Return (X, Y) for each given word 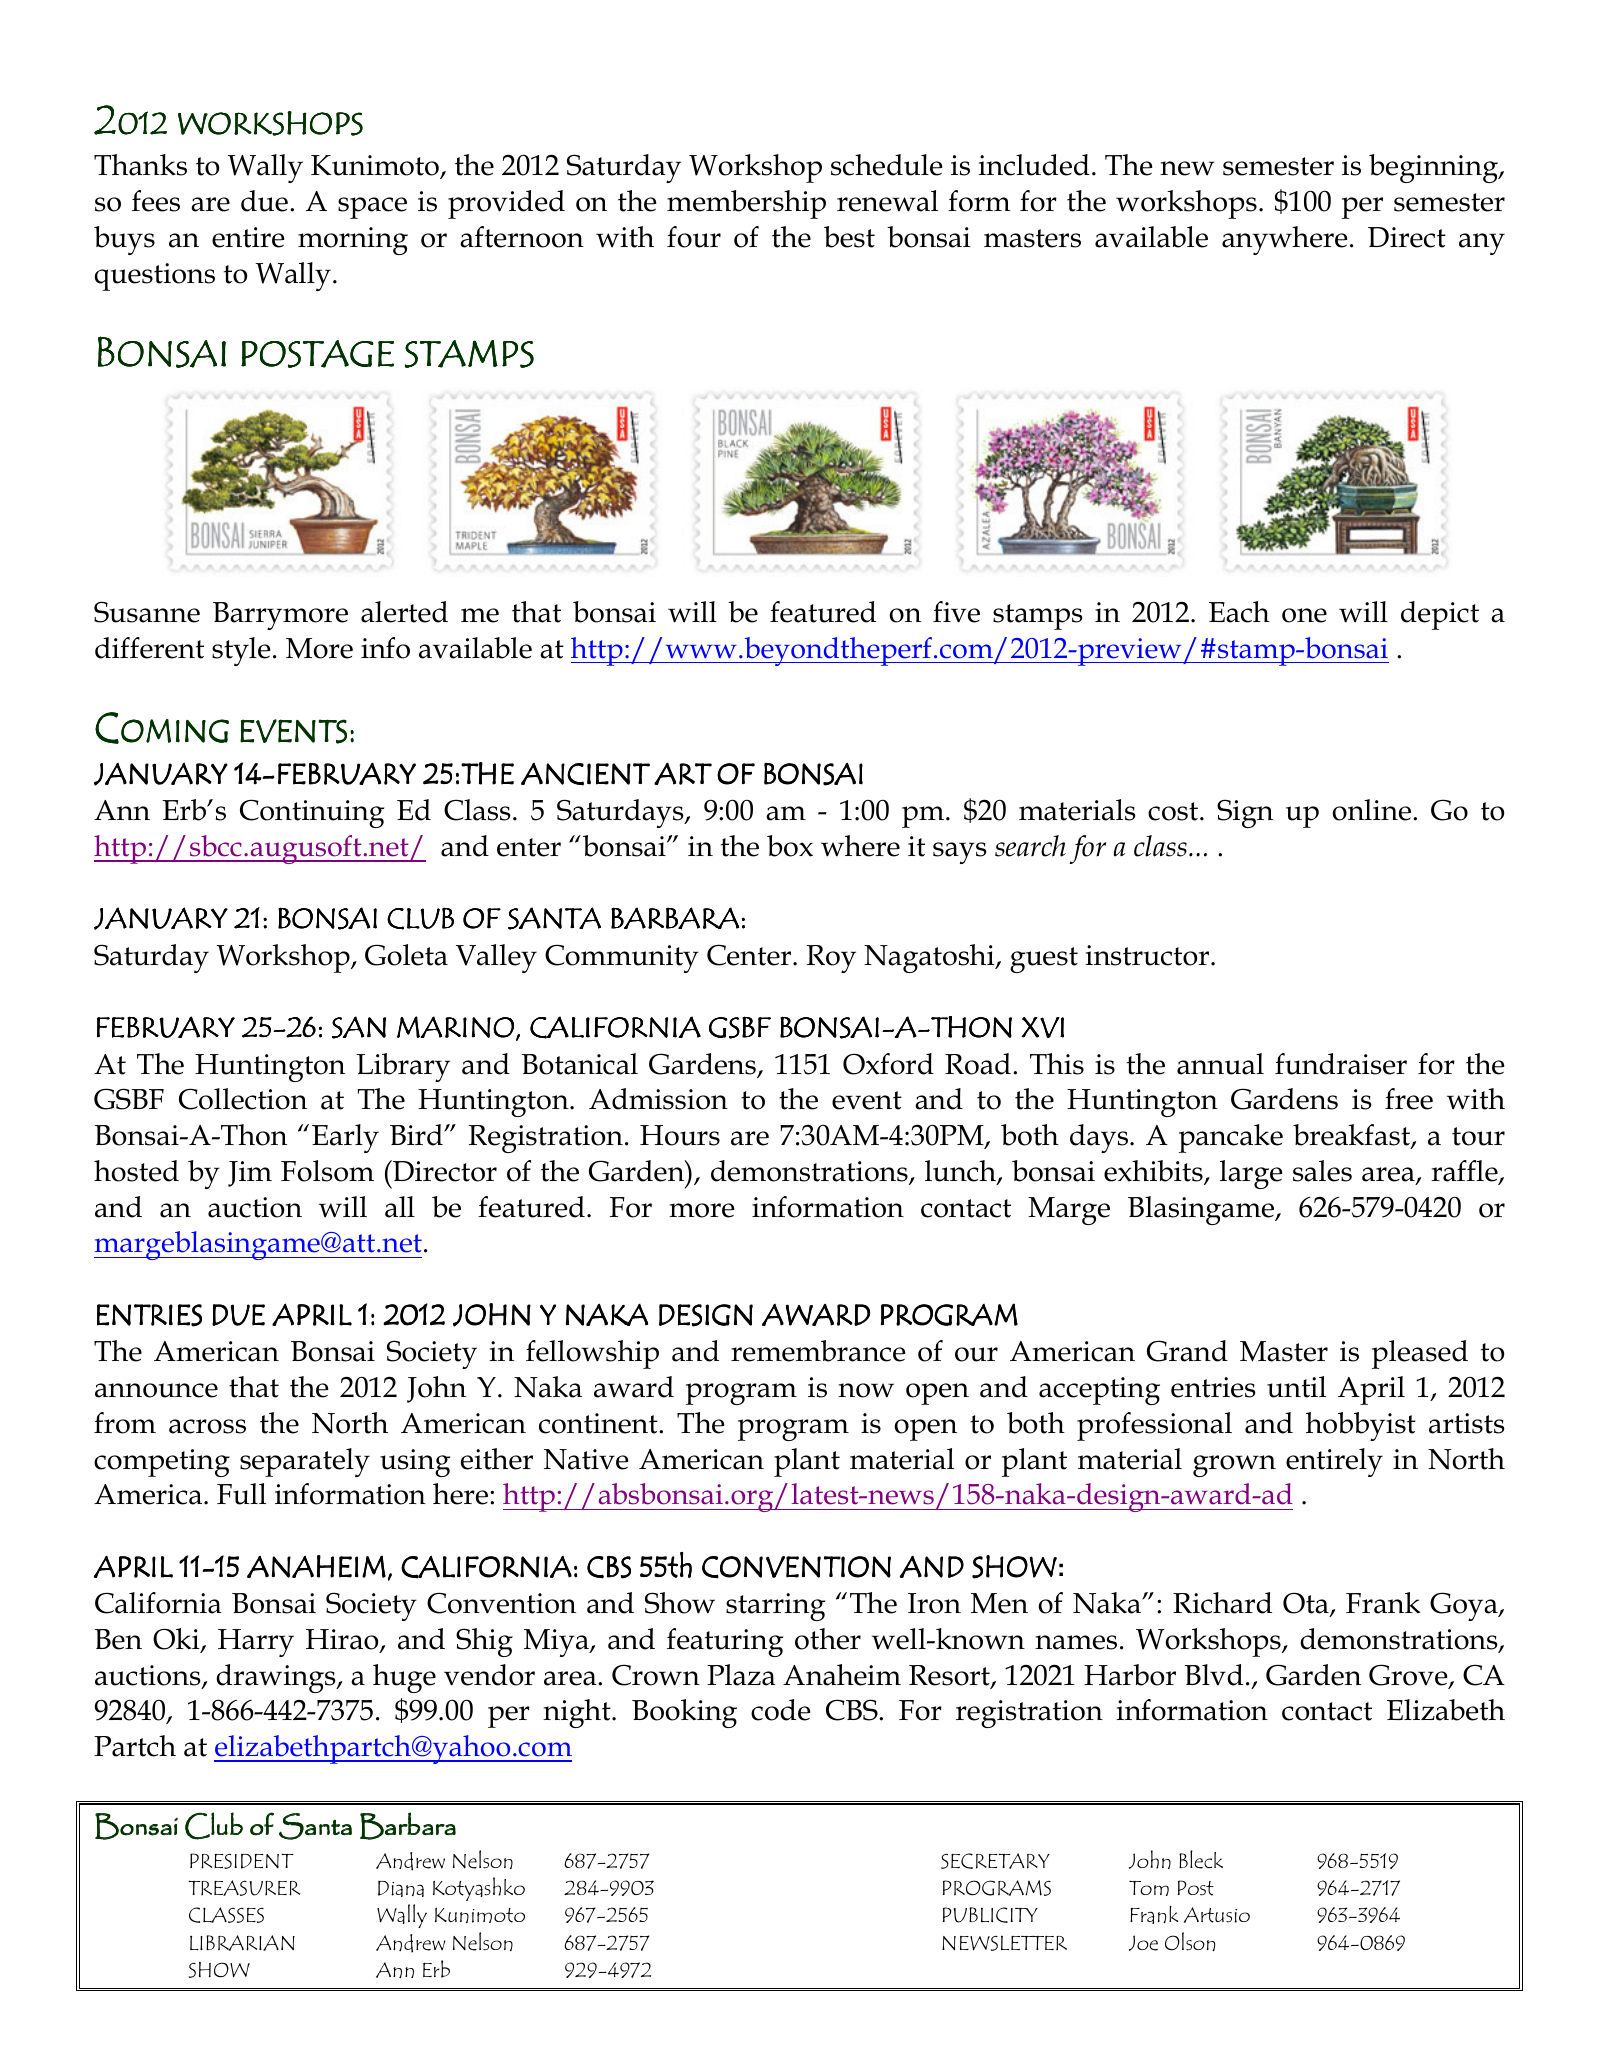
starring (775, 1607)
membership (746, 204)
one (1304, 615)
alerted (404, 612)
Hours (680, 1135)
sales (1322, 1171)
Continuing (312, 813)
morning (353, 241)
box (790, 846)
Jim (250, 1174)
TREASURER (244, 1888)
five (956, 612)
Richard (1222, 1603)
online (1371, 810)
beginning (1434, 168)
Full (241, 1494)
